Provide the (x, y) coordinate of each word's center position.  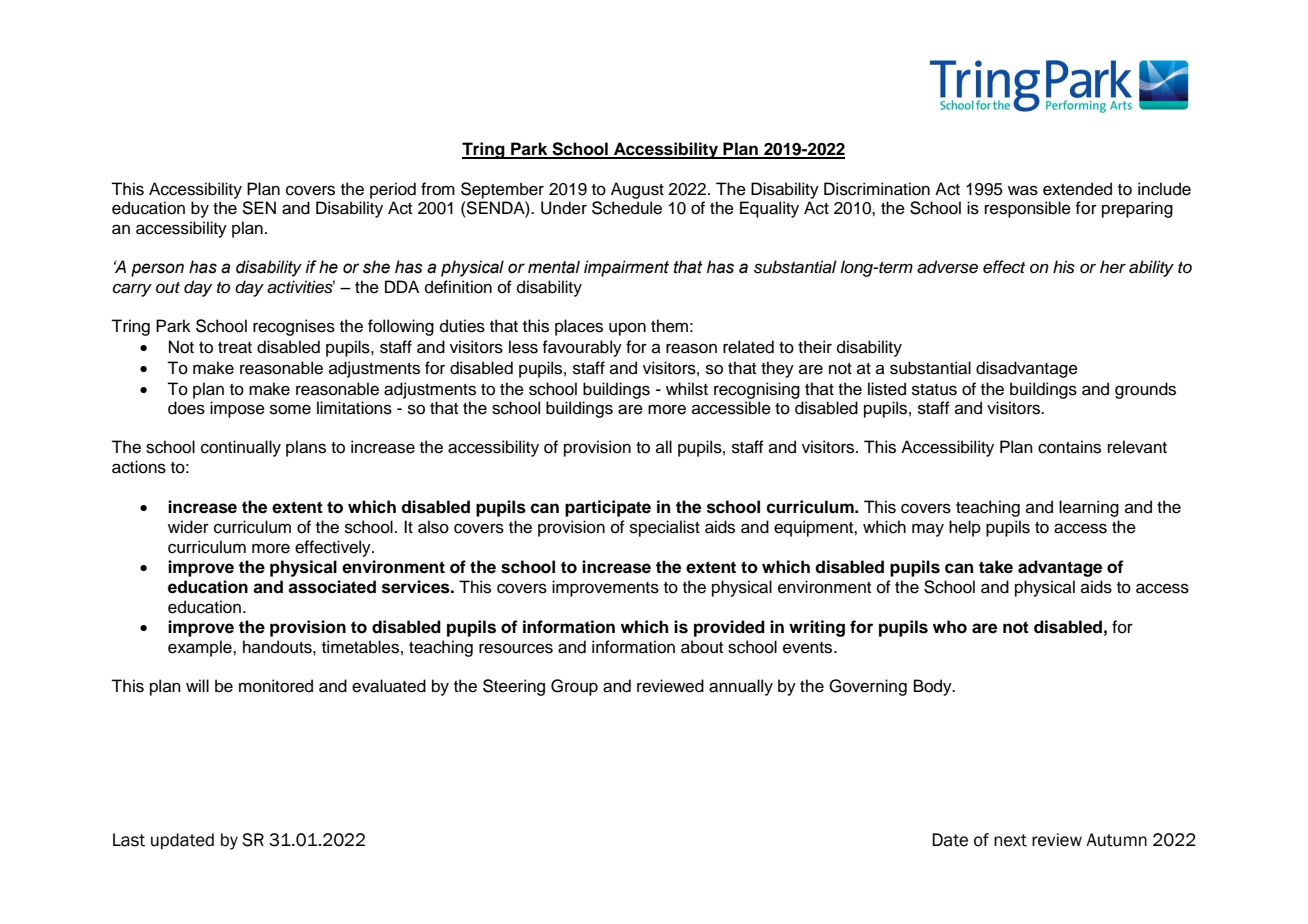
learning (1089, 508)
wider (188, 527)
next (1010, 840)
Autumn (1116, 840)
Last (129, 840)
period (393, 190)
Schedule (627, 208)
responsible (1028, 209)
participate (608, 508)
